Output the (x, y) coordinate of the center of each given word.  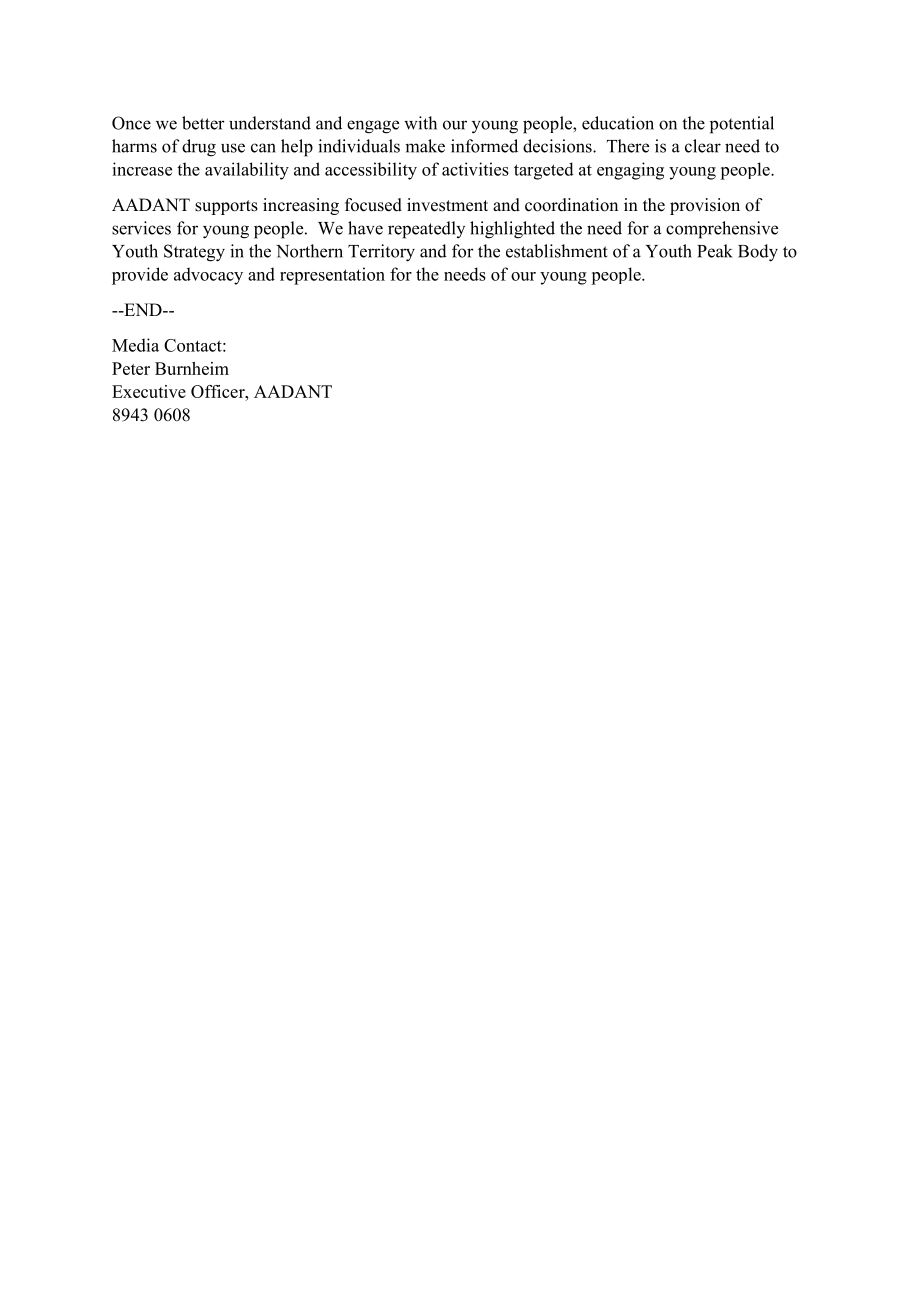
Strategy (194, 253)
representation (332, 276)
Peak (715, 251)
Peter (131, 368)
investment (447, 205)
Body (758, 253)
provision (705, 206)
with (420, 123)
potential (742, 125)
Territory (381, 253)
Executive (149, 391)
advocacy (208, 276)
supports (226, 207)
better (203, 123)
